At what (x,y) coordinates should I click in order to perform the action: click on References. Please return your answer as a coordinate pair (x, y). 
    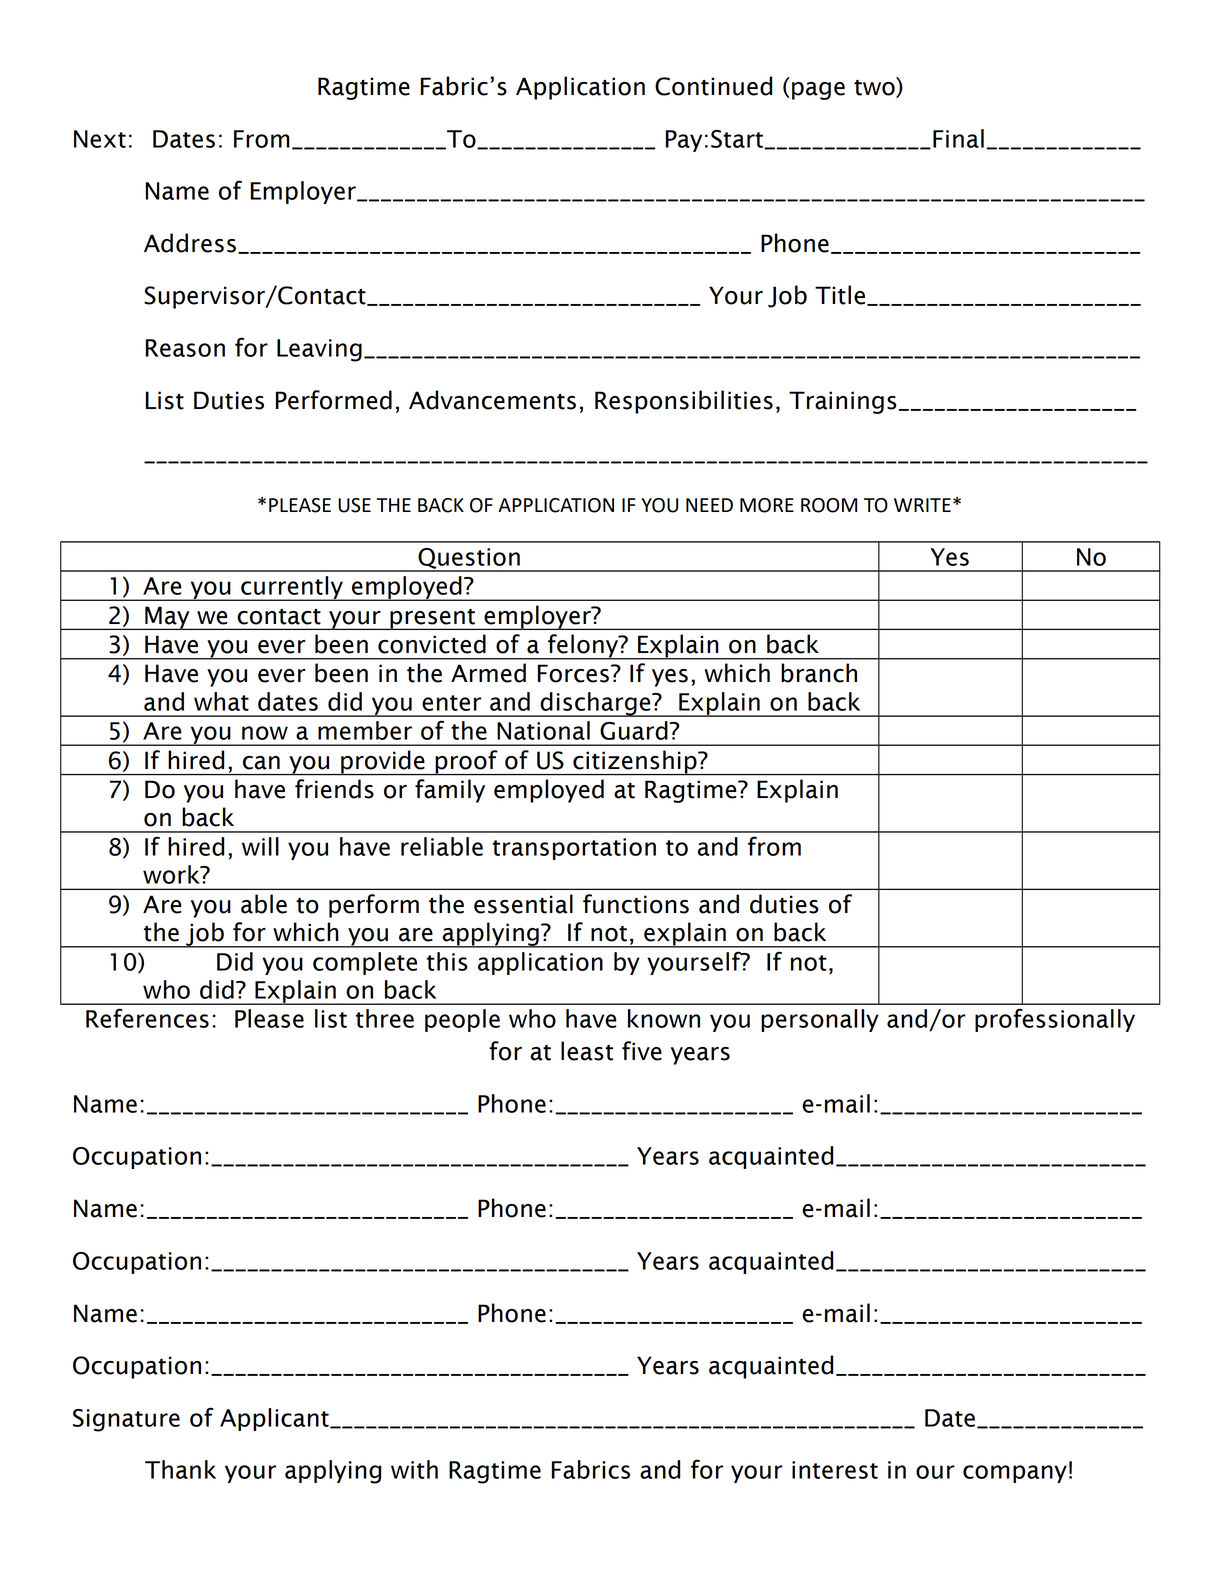
    Looking at the image, I should click on (147, 1018).
